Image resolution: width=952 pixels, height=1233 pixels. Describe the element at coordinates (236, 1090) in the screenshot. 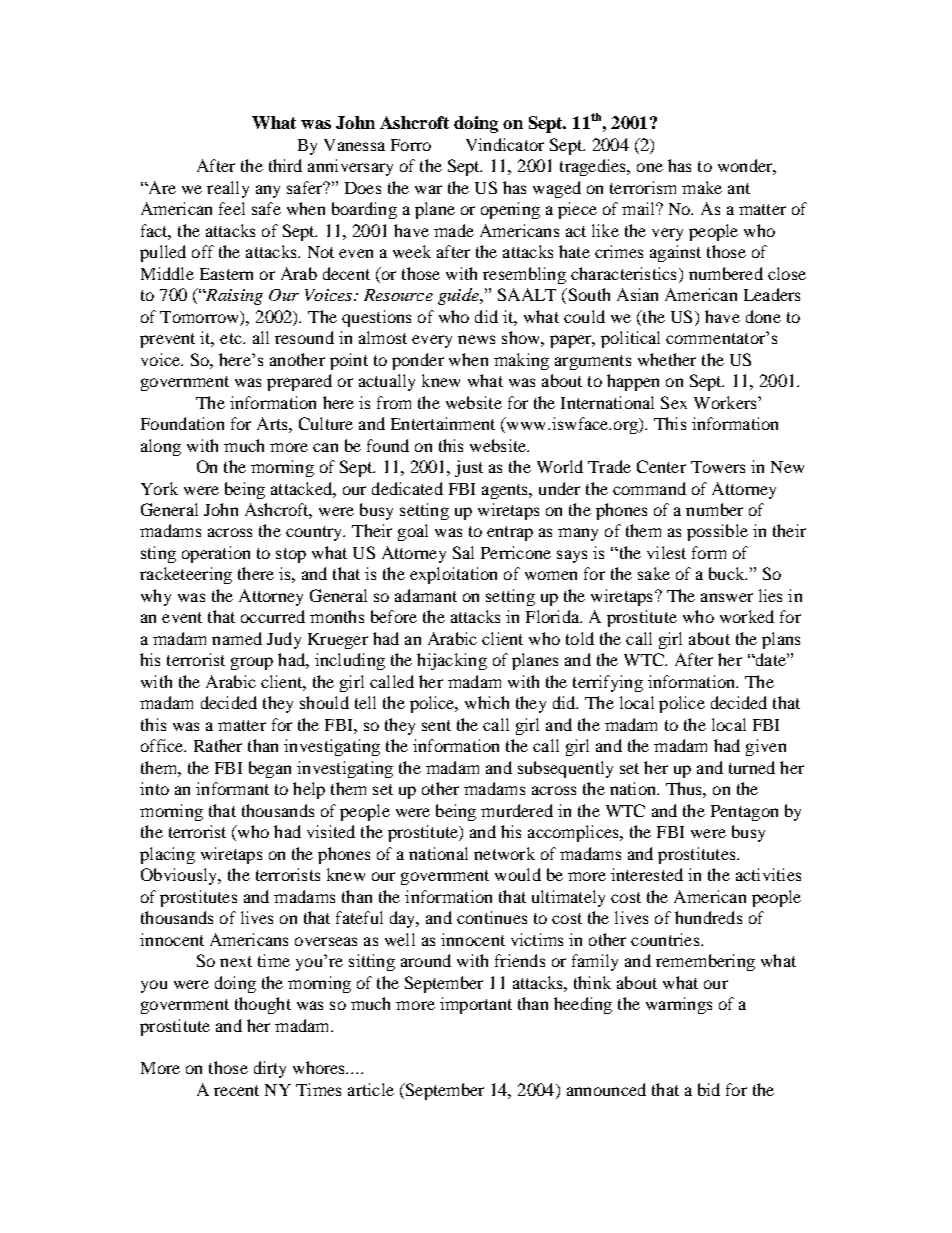

I see `recent` at that location.
